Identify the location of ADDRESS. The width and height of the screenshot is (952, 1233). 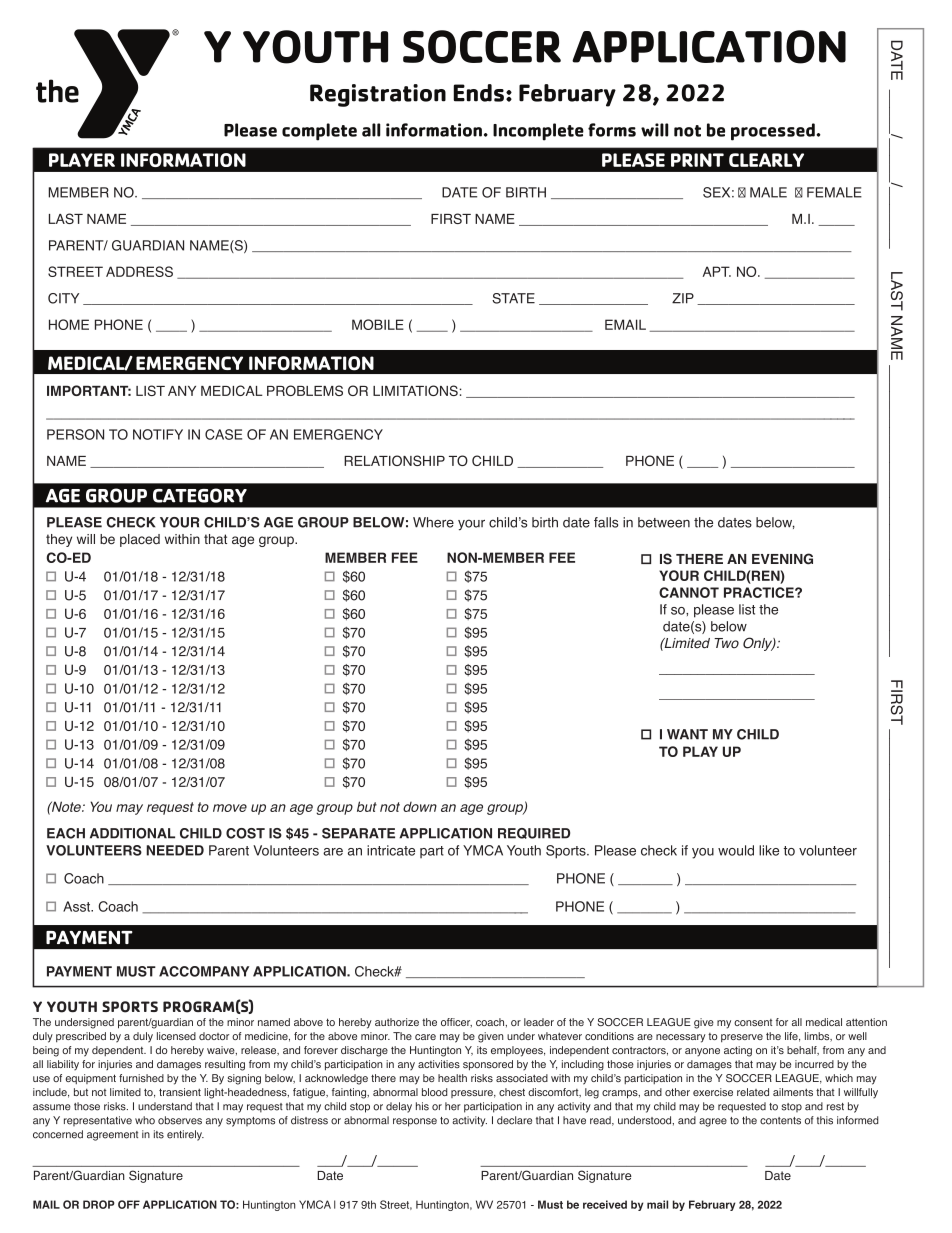
(139, 271).
